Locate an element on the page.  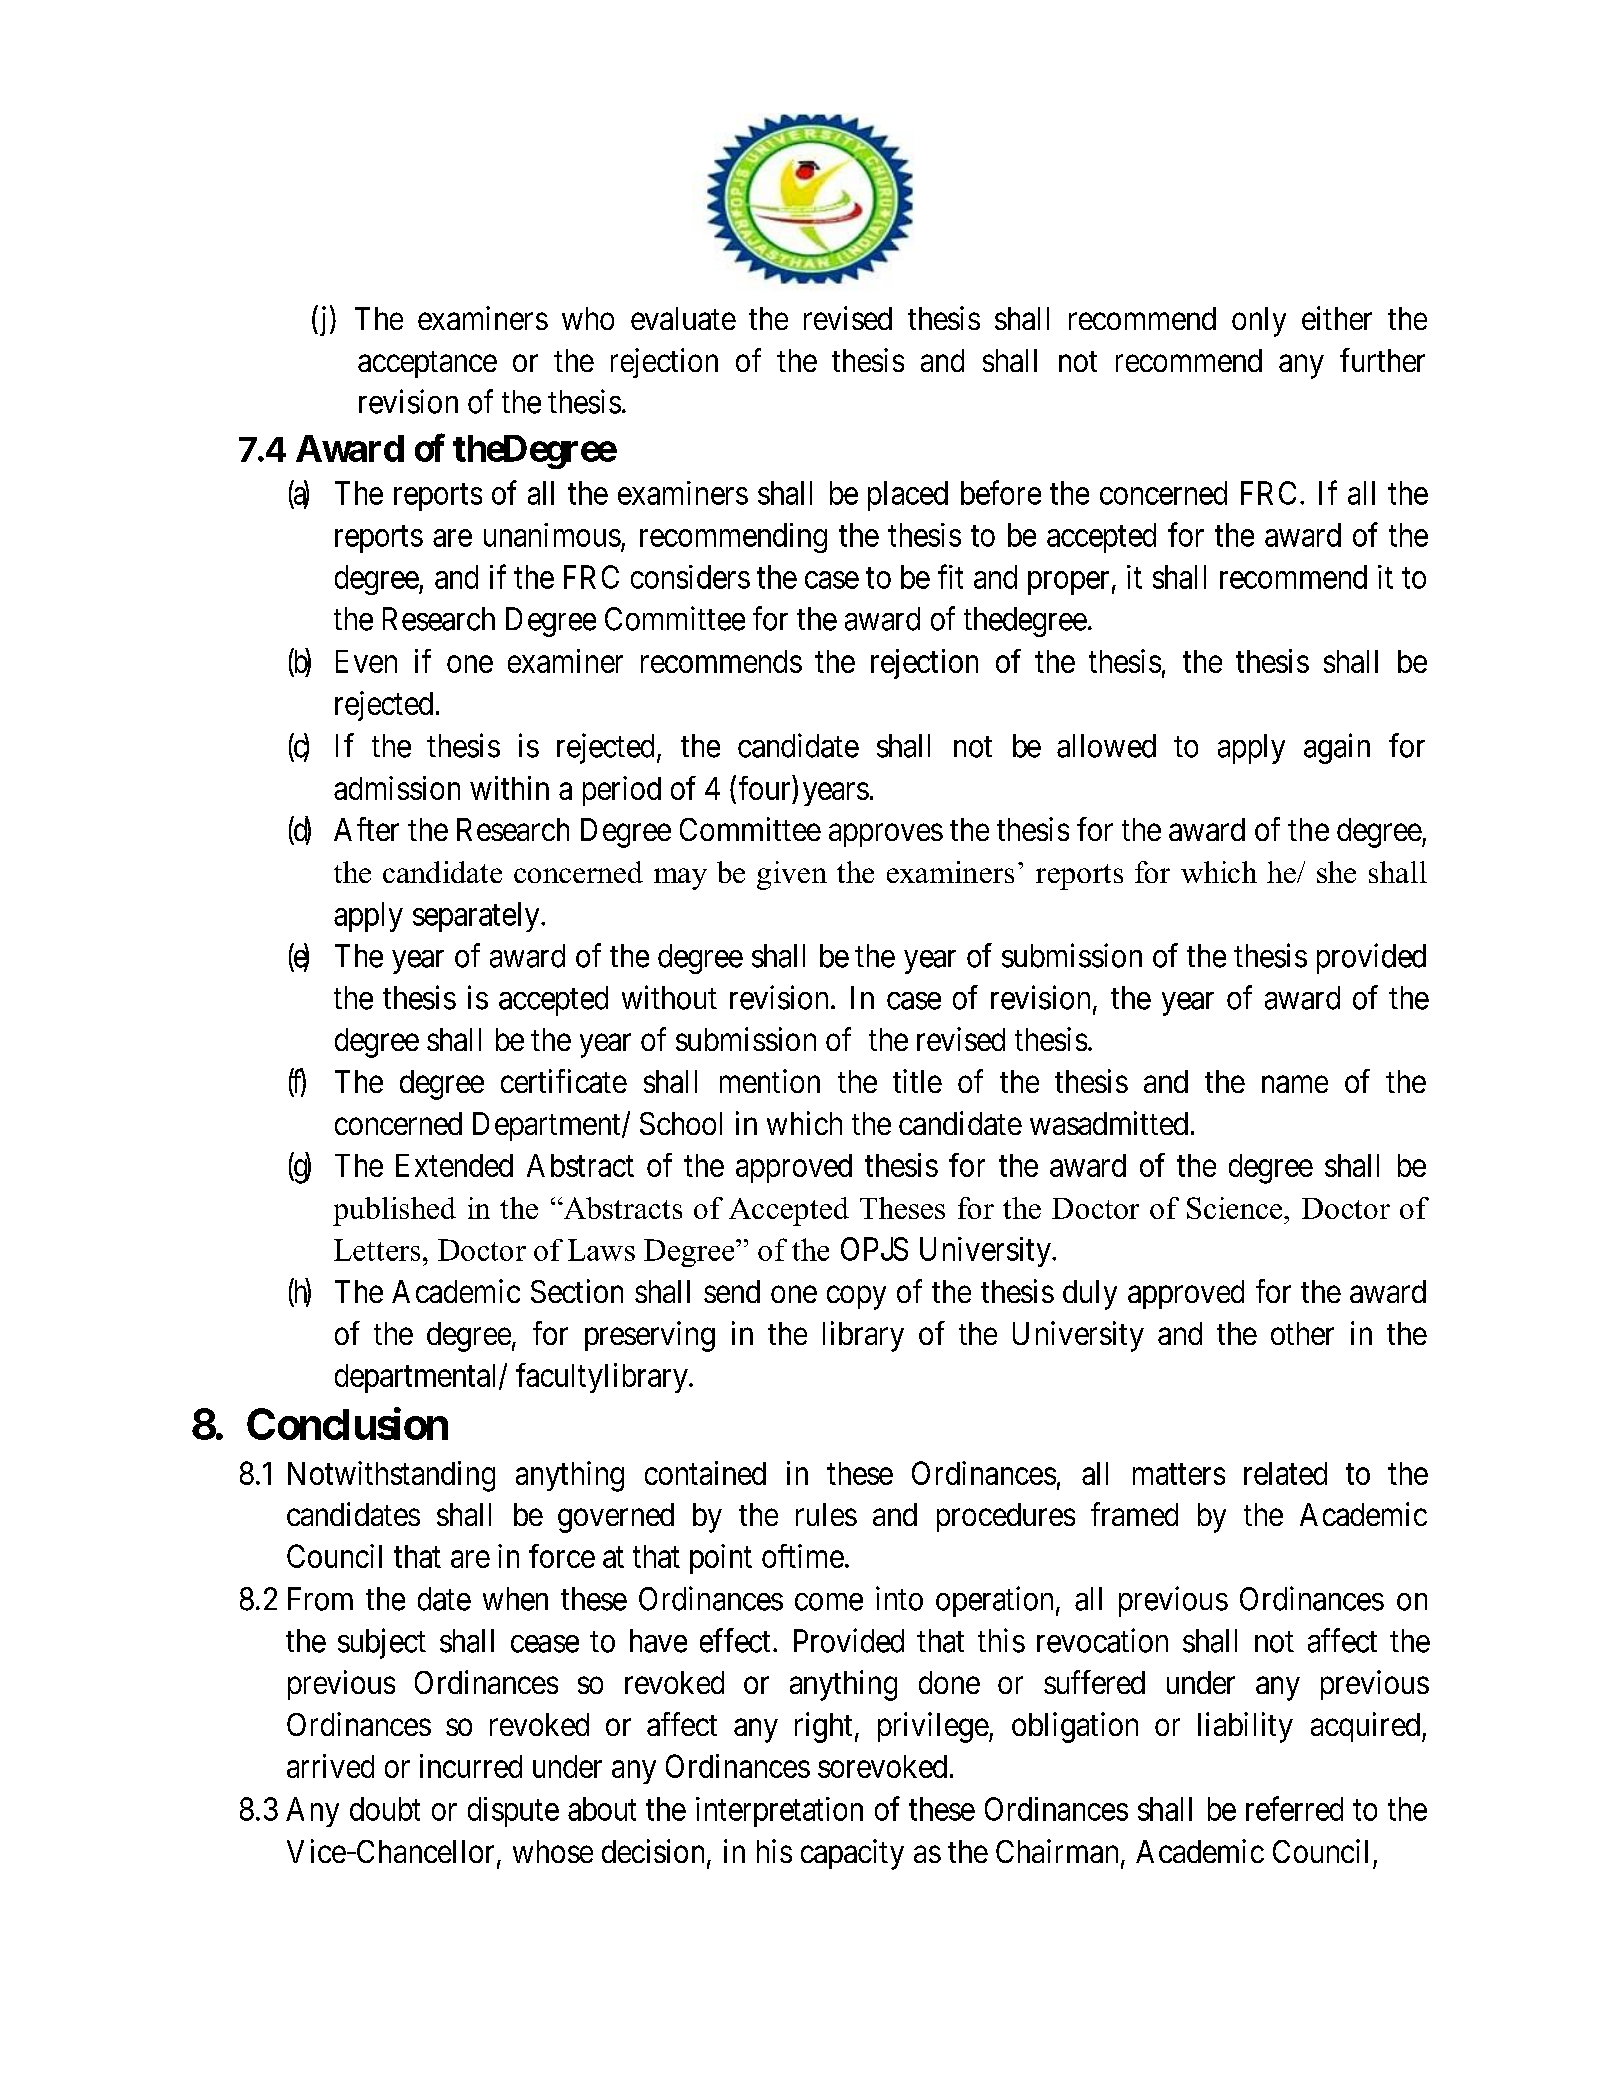
approves is located at coordinates (886, 835).
